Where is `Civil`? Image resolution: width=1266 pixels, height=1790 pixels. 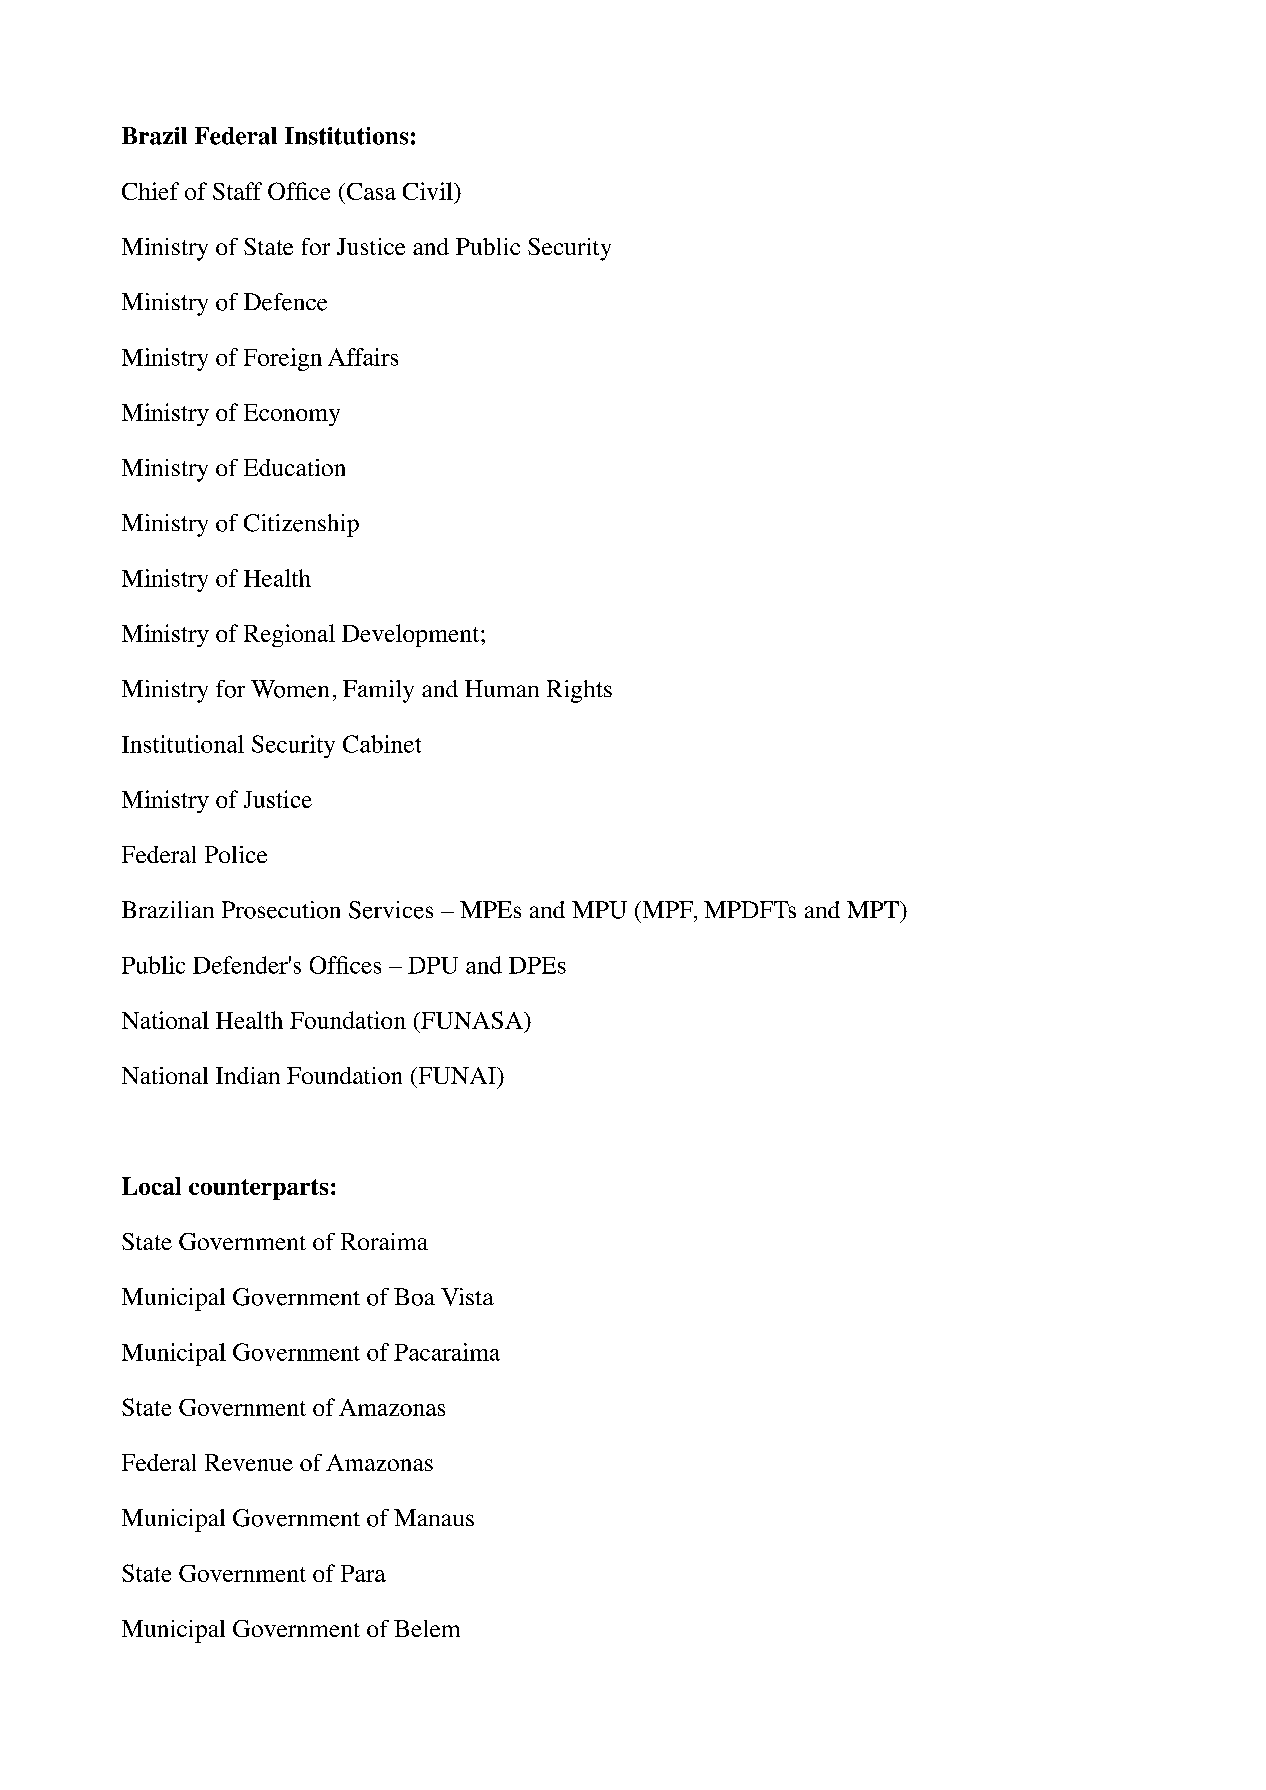
Civil is located at coordinates (429, 191).
